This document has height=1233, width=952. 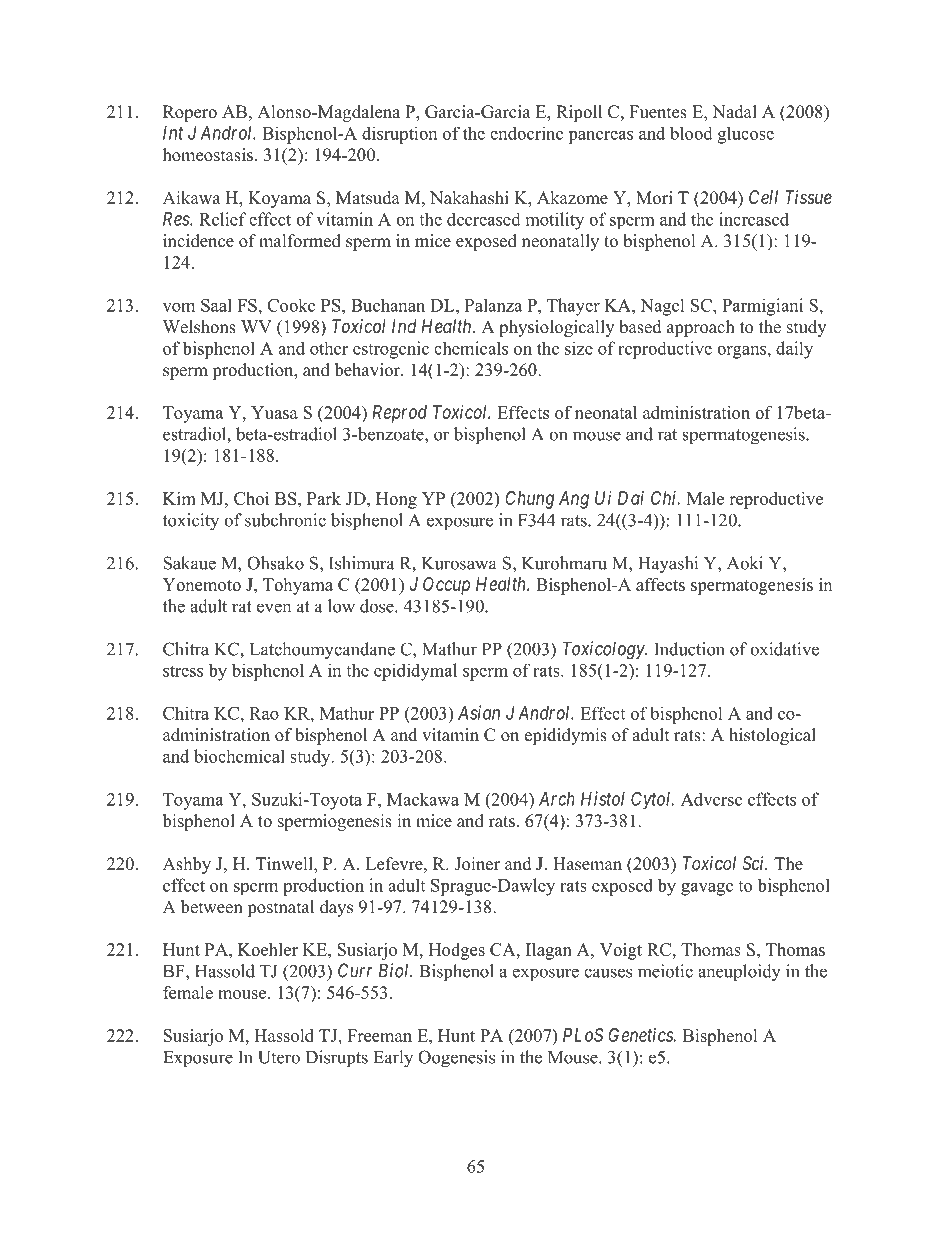 I want to click on homeostasis, so click(x=208, y=155).
